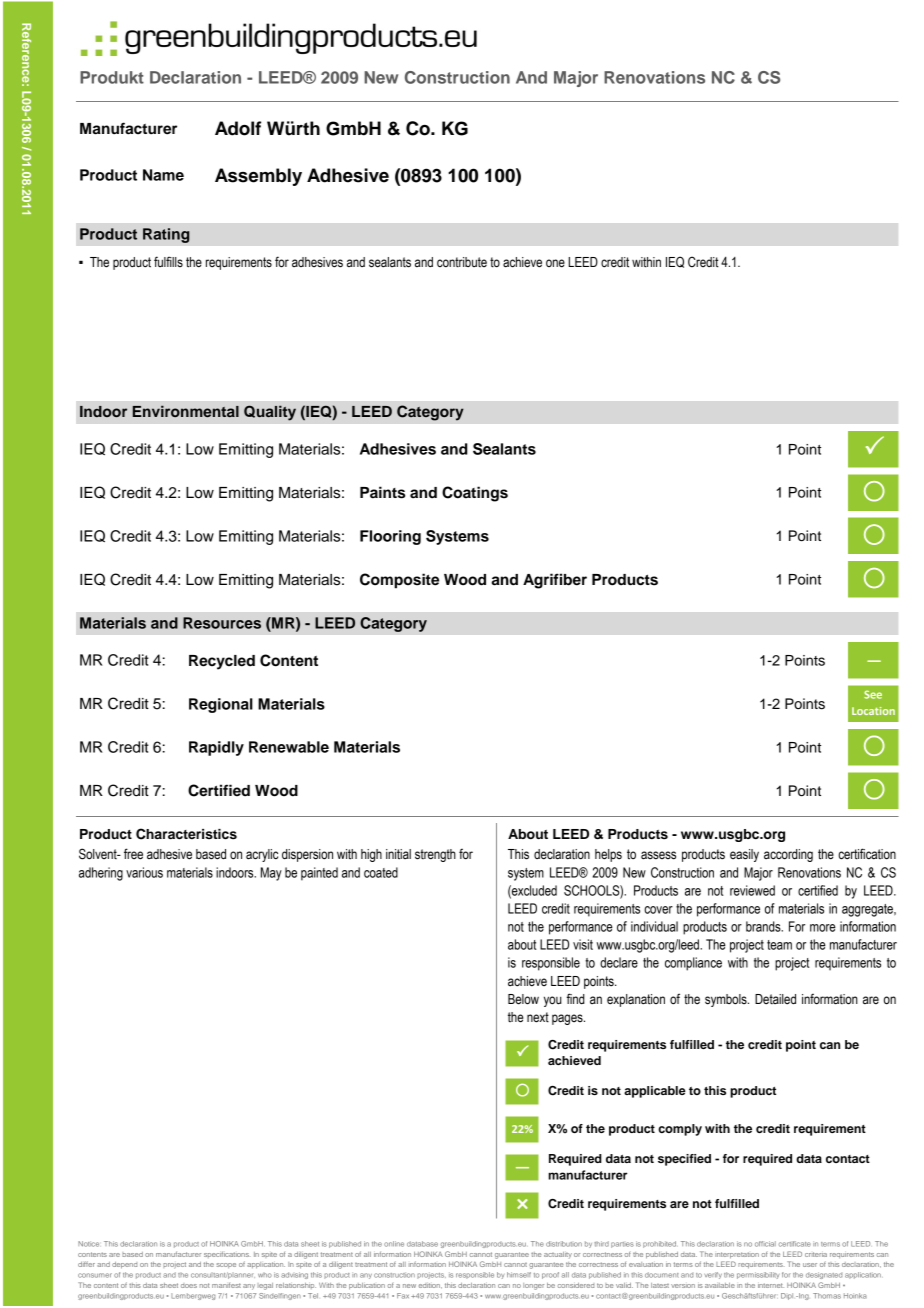 This page has width=924, height=1308. What do you see at coordinates (222, 623) in the page?
I see `Resources` at bounding box center [222, 623].
